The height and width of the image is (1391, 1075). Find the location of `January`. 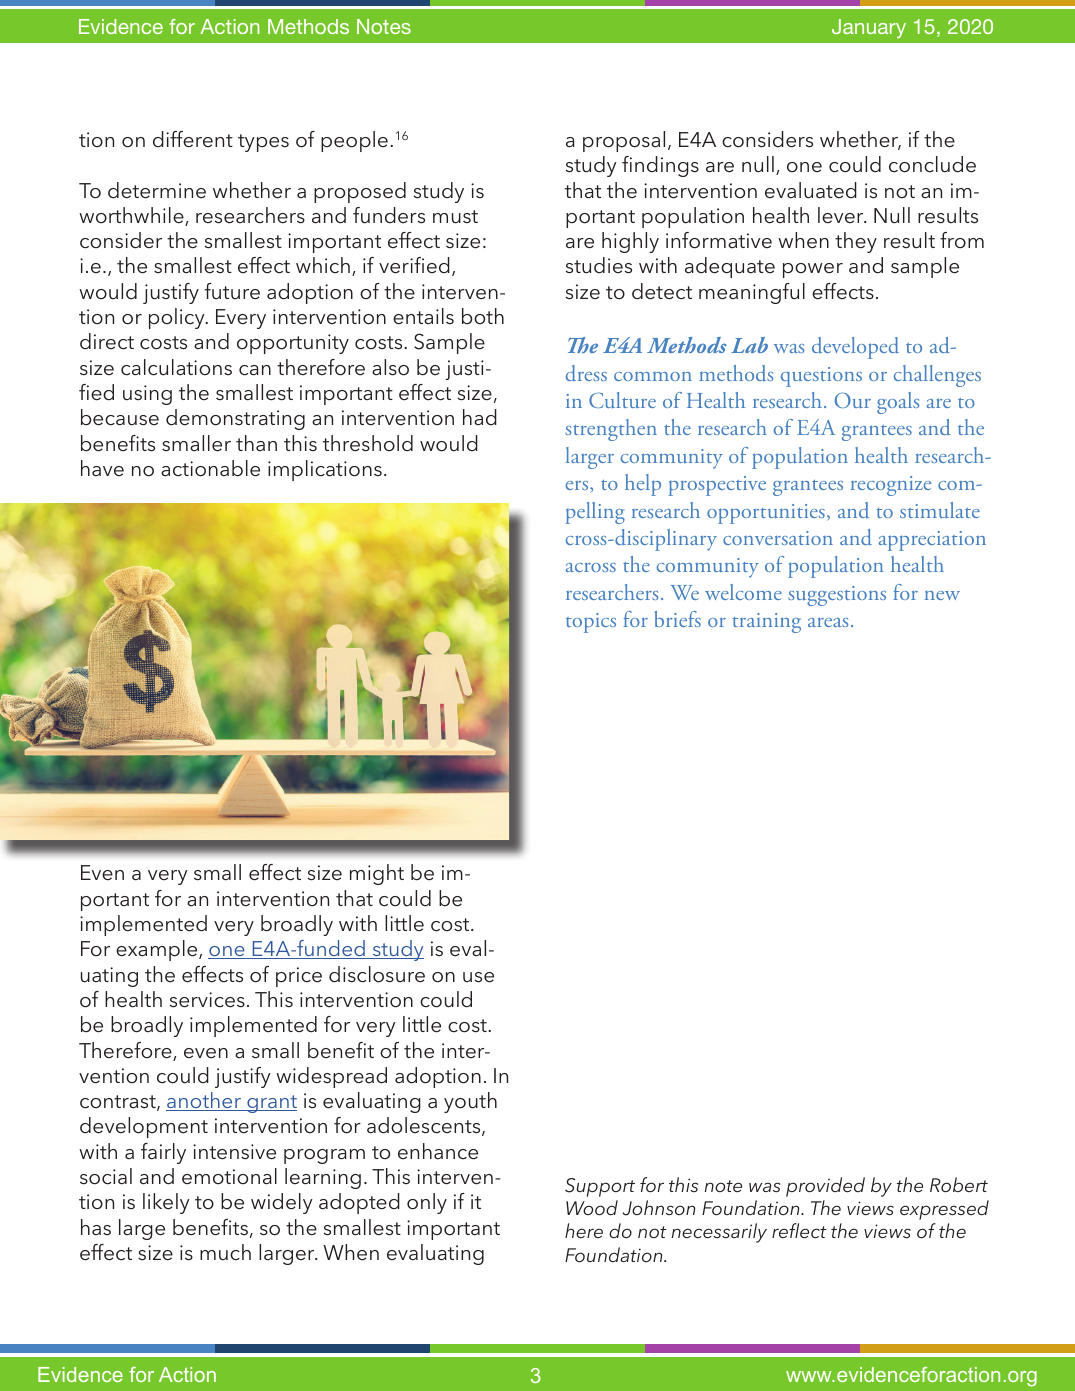

January is located at coordinates (869, 28).
